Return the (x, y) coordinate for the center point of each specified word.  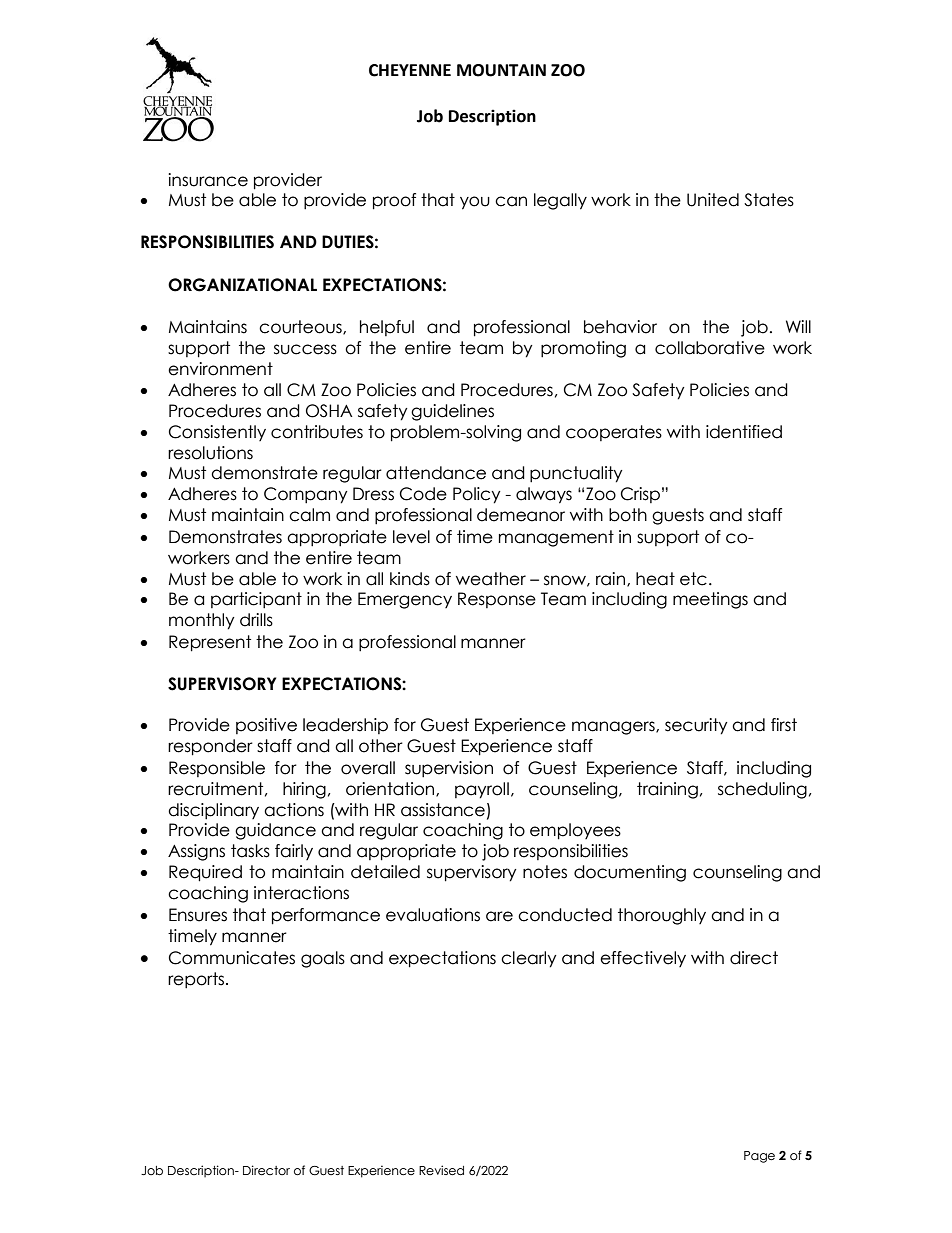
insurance (208, 180)
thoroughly (662, 916)
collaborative (710, 348)
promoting (583, 349)
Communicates (232, 958)
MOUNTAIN (501, 70)
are (499, 916)
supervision (449, 769)
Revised (441, 1170)
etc (693, 579)
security (696, 726)
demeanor (521, 515)
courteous (301, 327)
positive (266, 726)
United (713, 200)
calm (309, 515)
